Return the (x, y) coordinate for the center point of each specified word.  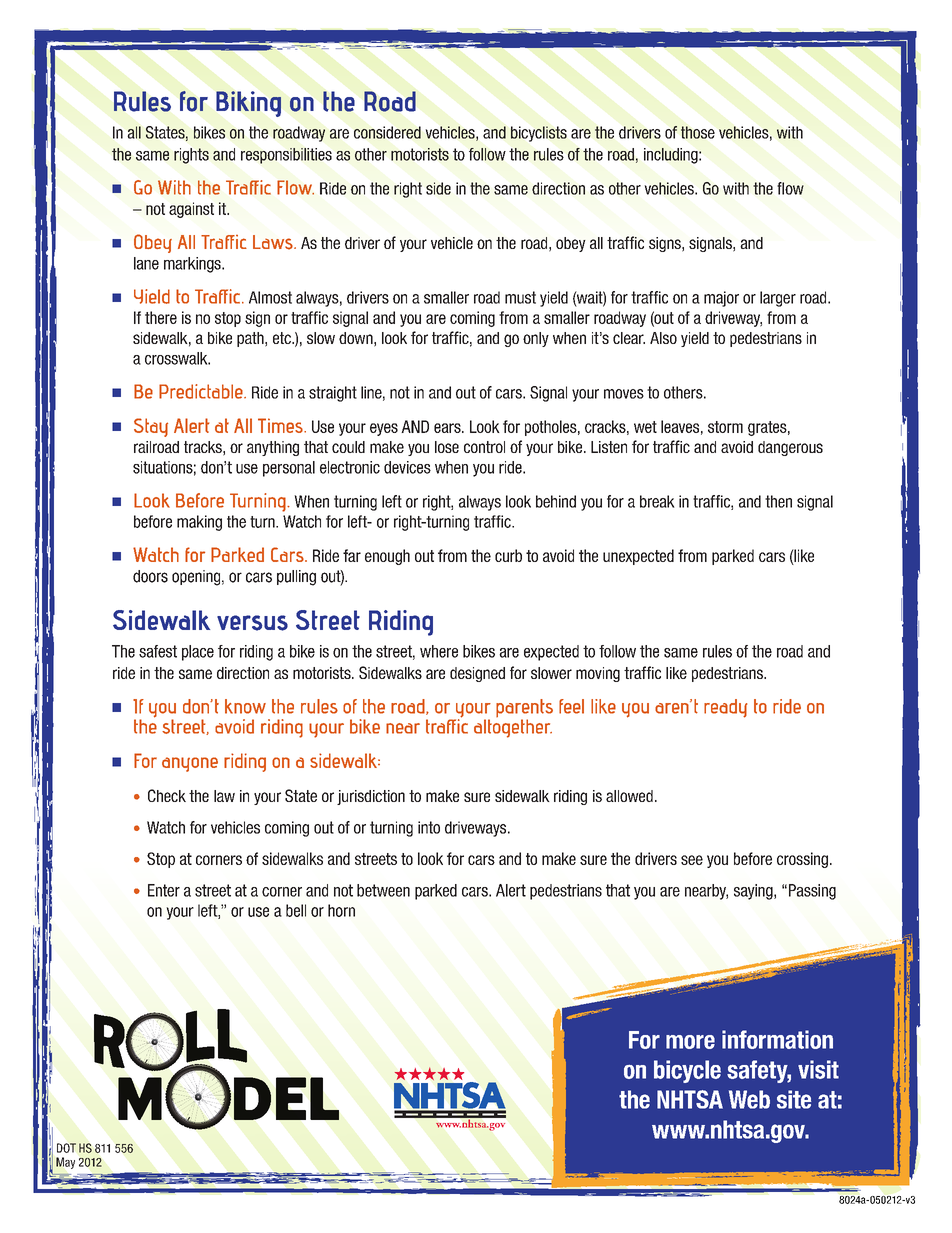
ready (725, 708)
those (698, 132)
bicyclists (539, 134)
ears (448, 428)
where (439, 651)
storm (725, 427)
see (692, 860)
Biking (248, 104)
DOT (66, 1148)
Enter (164, 890)
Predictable (202, 391)
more (690, 1042)
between (383, 890)
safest (158, 651)
